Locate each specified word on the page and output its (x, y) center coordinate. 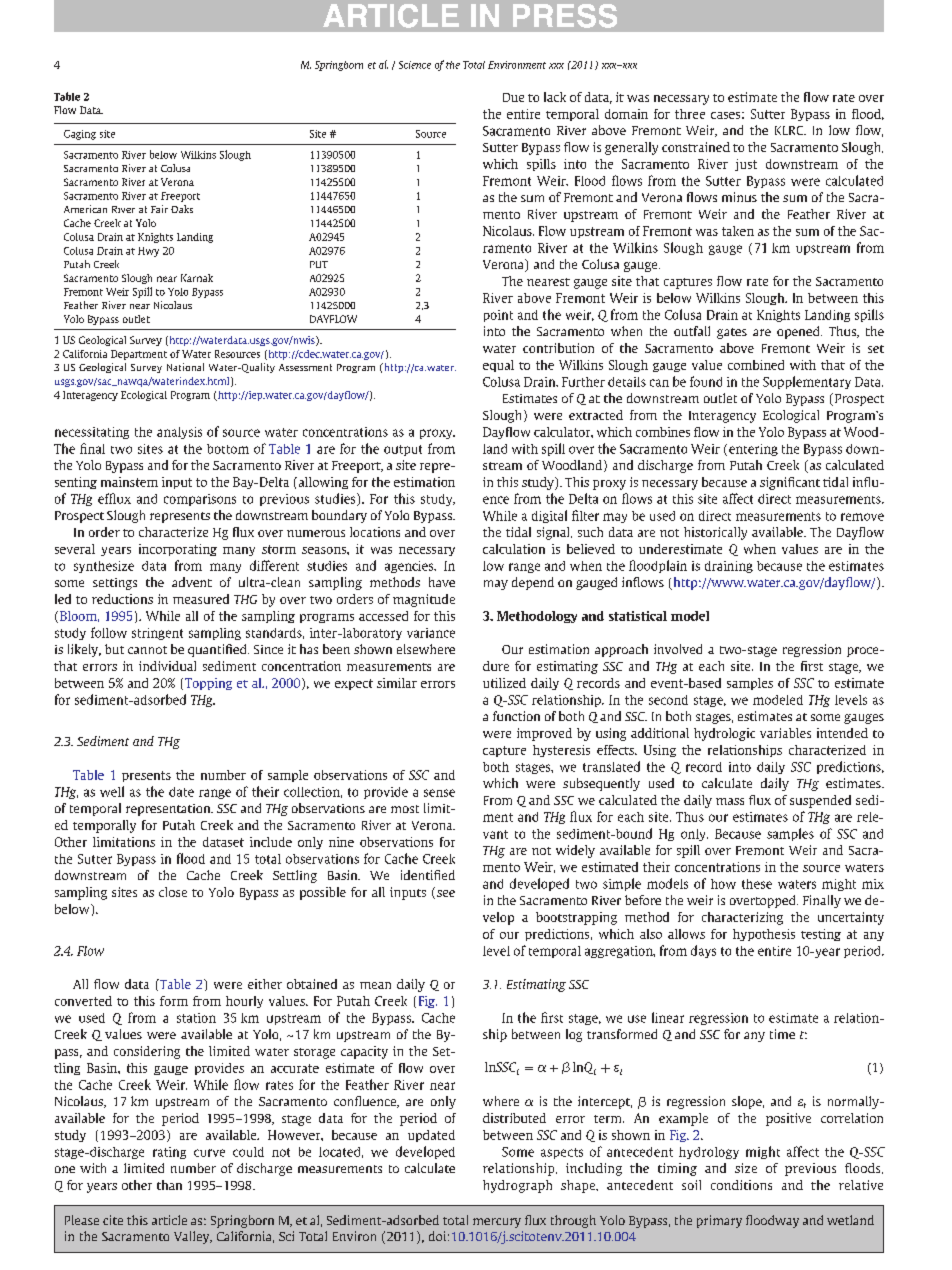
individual (167, 666)
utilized (504, 683)
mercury (497, 1223)
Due (513, 97)
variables (785, 733)
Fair (159, 209)
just (746, 165)
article (169, 1220)
